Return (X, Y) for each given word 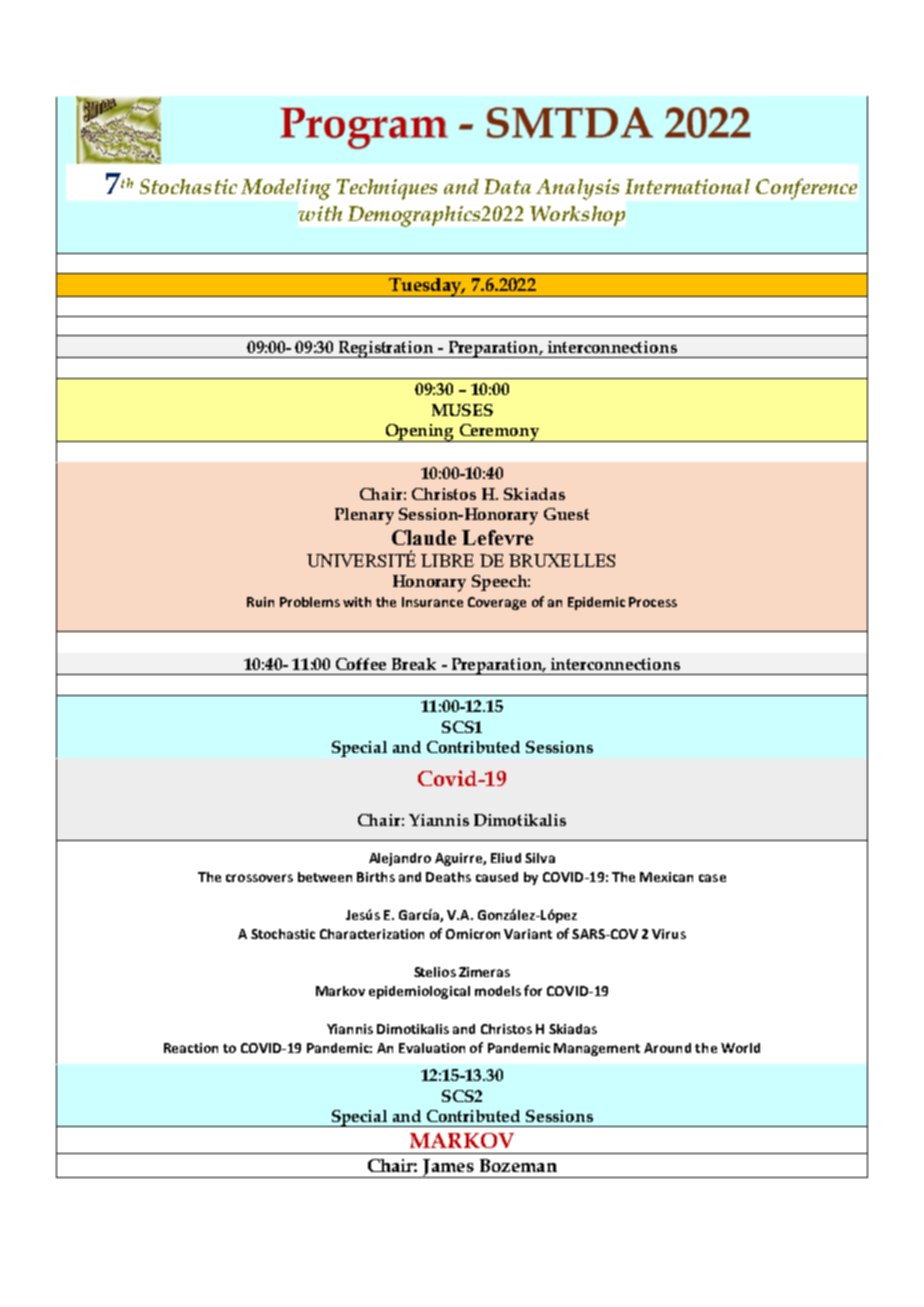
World (740, 1048)
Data (507, 186)
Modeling (286, 189)
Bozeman (518, 1165)
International (687, 186)
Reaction (191, 1048)
